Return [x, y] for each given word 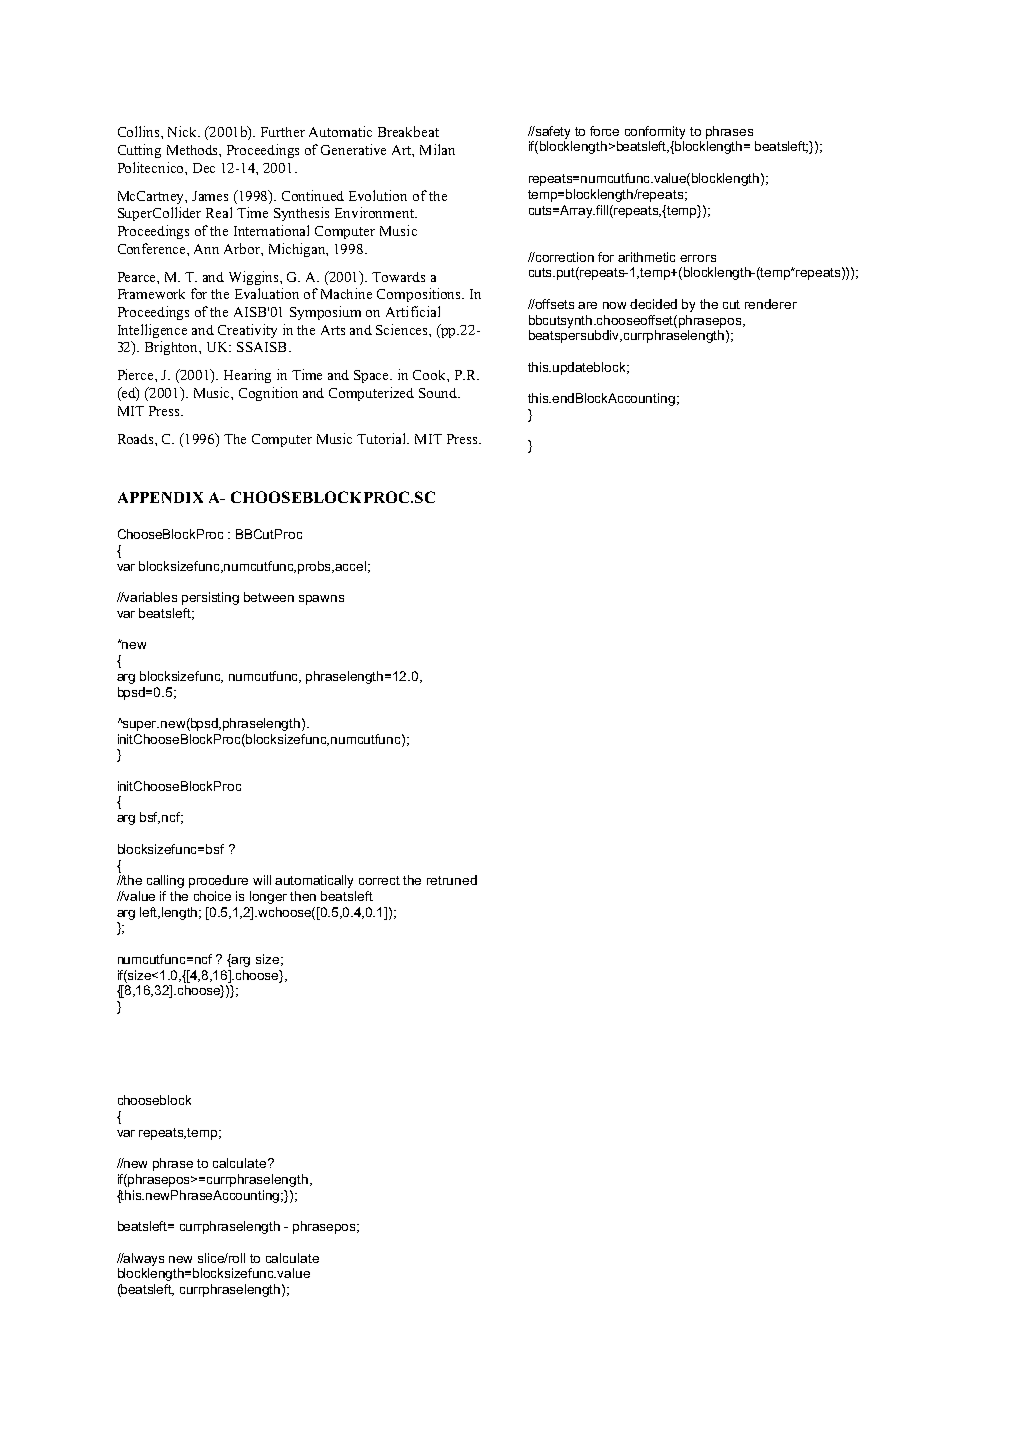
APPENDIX [160, 497]
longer [268, 897]
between [269, 597]
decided [653, 304]
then [303, 896]
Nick [184, 131]
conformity [655, 132]
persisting [210, 598]
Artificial [413, 311]
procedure [218, 881]
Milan [437, 149]
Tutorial [383, 438]
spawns [321, 600]
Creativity [247, 331]
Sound [439, 393]
